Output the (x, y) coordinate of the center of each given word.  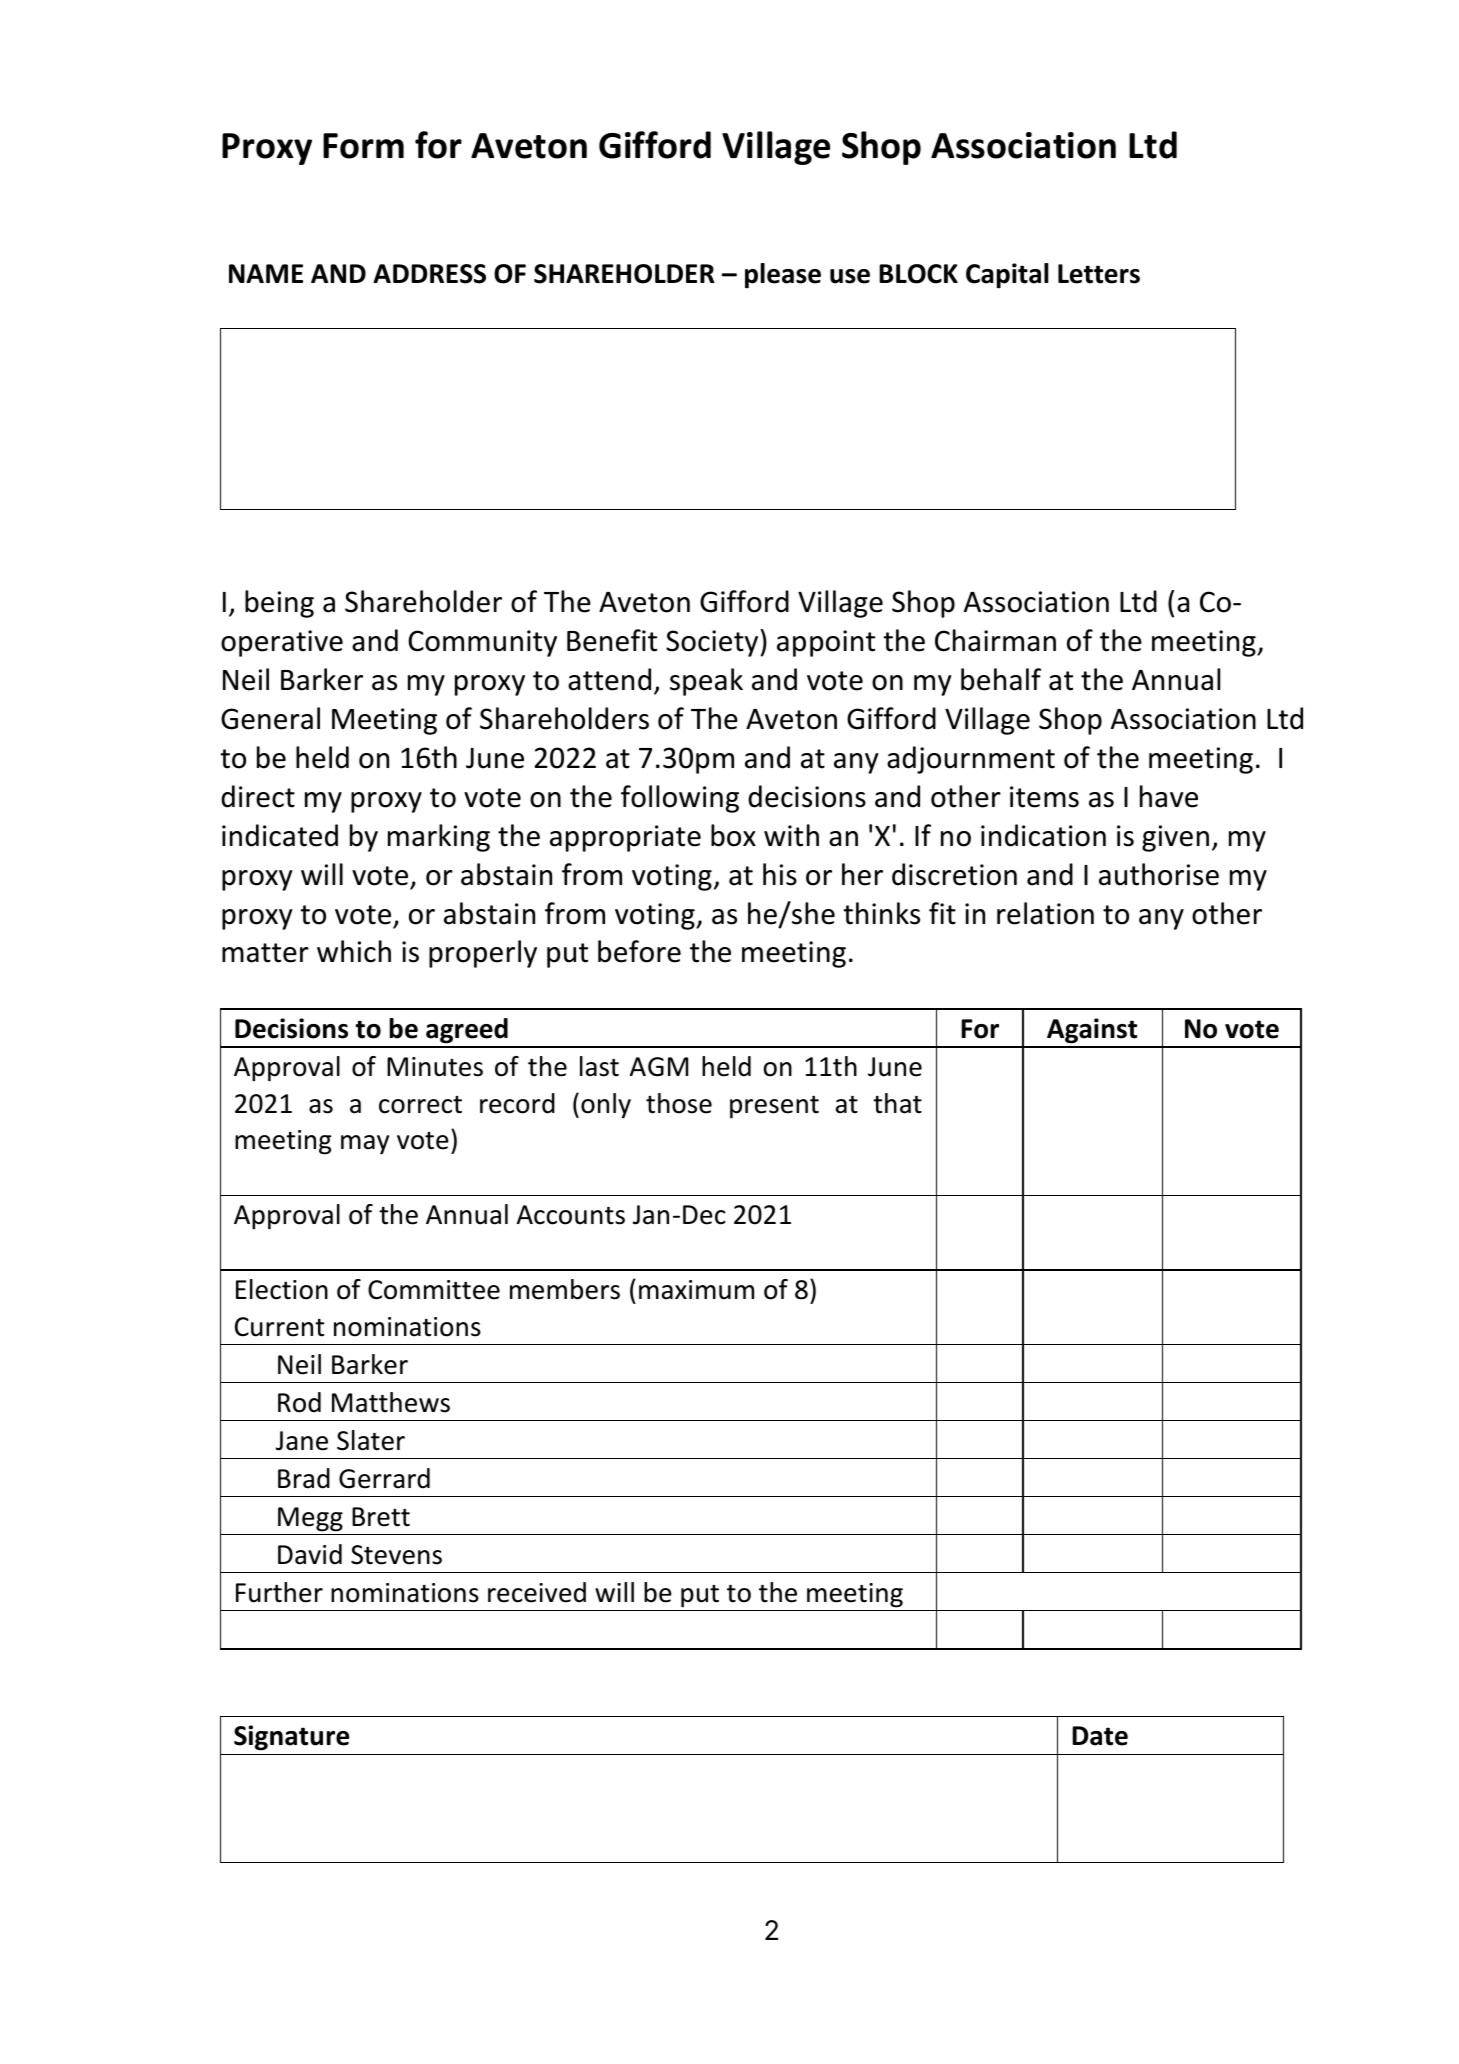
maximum (696, 1290)
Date (1100, 1736)
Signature (291, 1738)
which (354, 951)
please (783, 276)
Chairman (995, 640)
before (639, 951)
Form (363, 146)
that (897, 1103)
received (537, 1592)
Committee (434, 1290)
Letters (1099, 274)
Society (713, 643)
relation (1045, 913)
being (279, 604)
